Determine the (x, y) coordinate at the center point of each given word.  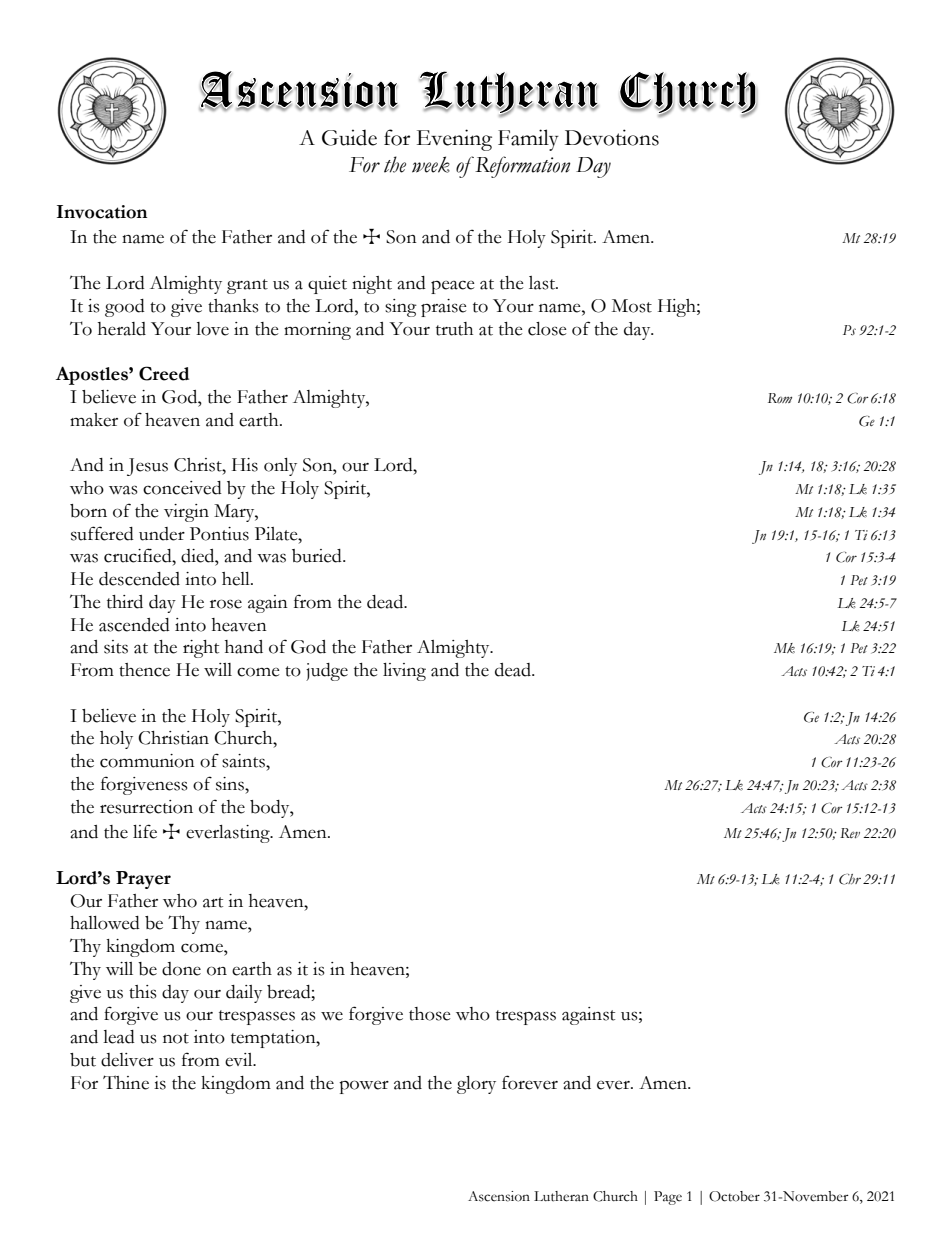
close (547, 329)
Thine (126, 1082)
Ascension (499, 1196)
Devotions (612, 137)
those (430, 1014)
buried (318, 556)
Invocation (102, 212)
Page (668, 1198)
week (431, 164)
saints (244, 761)
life (145, 831)
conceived (182, 488)
